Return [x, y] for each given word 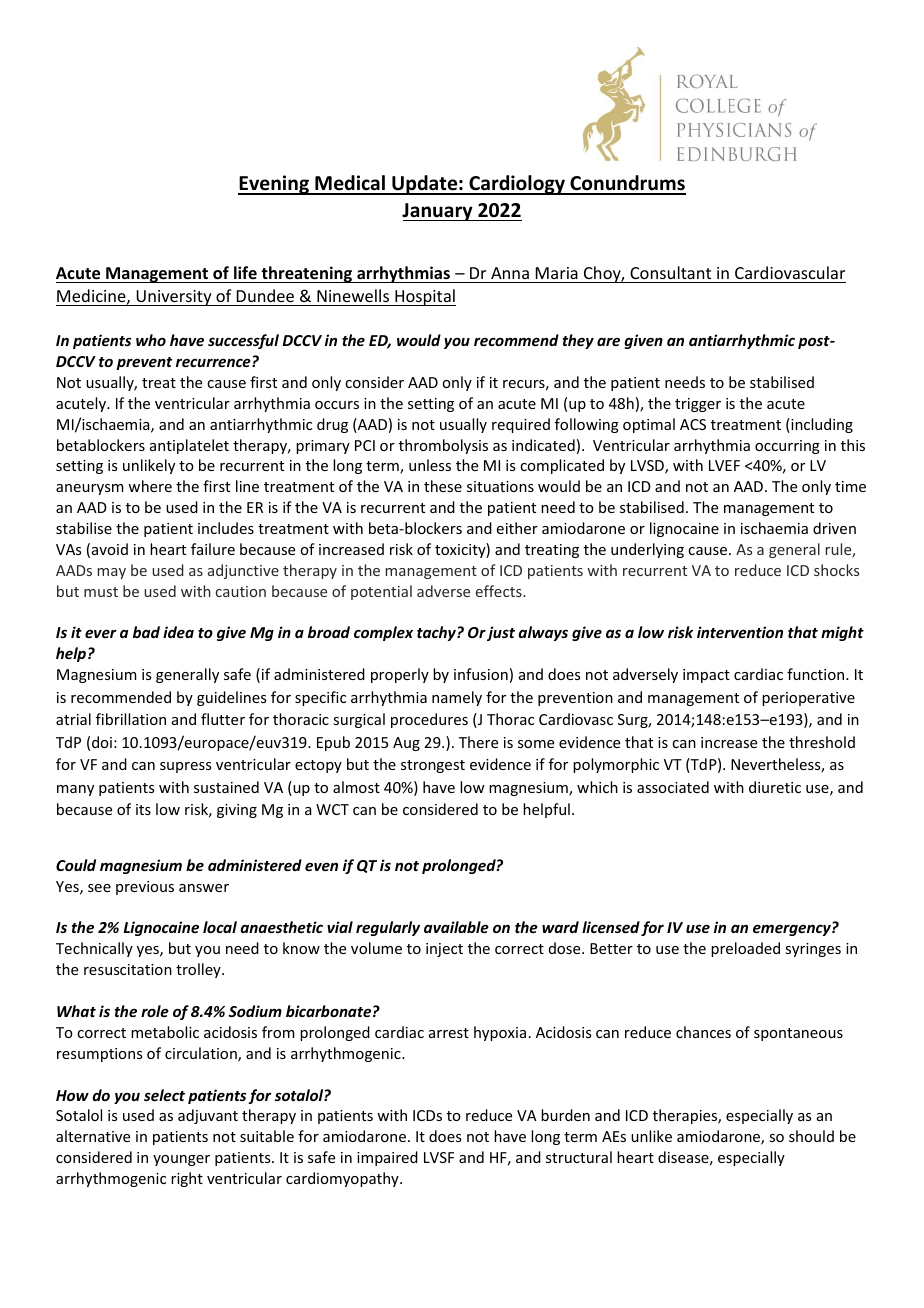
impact [706, 676]
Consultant [670, 272]
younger [181, 1160]
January [438, 212]
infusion [481, 674]
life [245, 274]
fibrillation [131, 719]
